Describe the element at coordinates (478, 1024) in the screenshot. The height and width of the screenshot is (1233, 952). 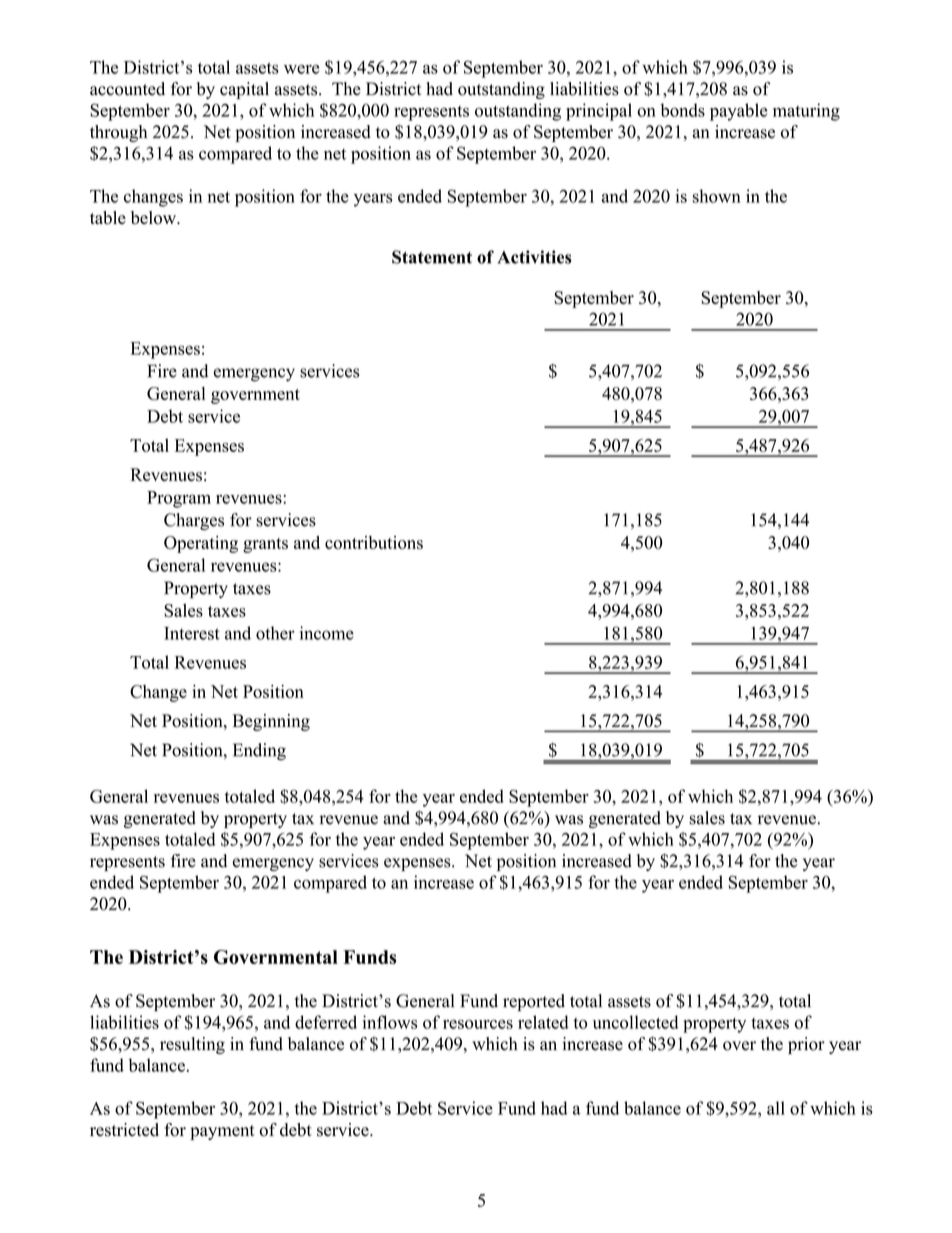
I see `resources` at that location.
